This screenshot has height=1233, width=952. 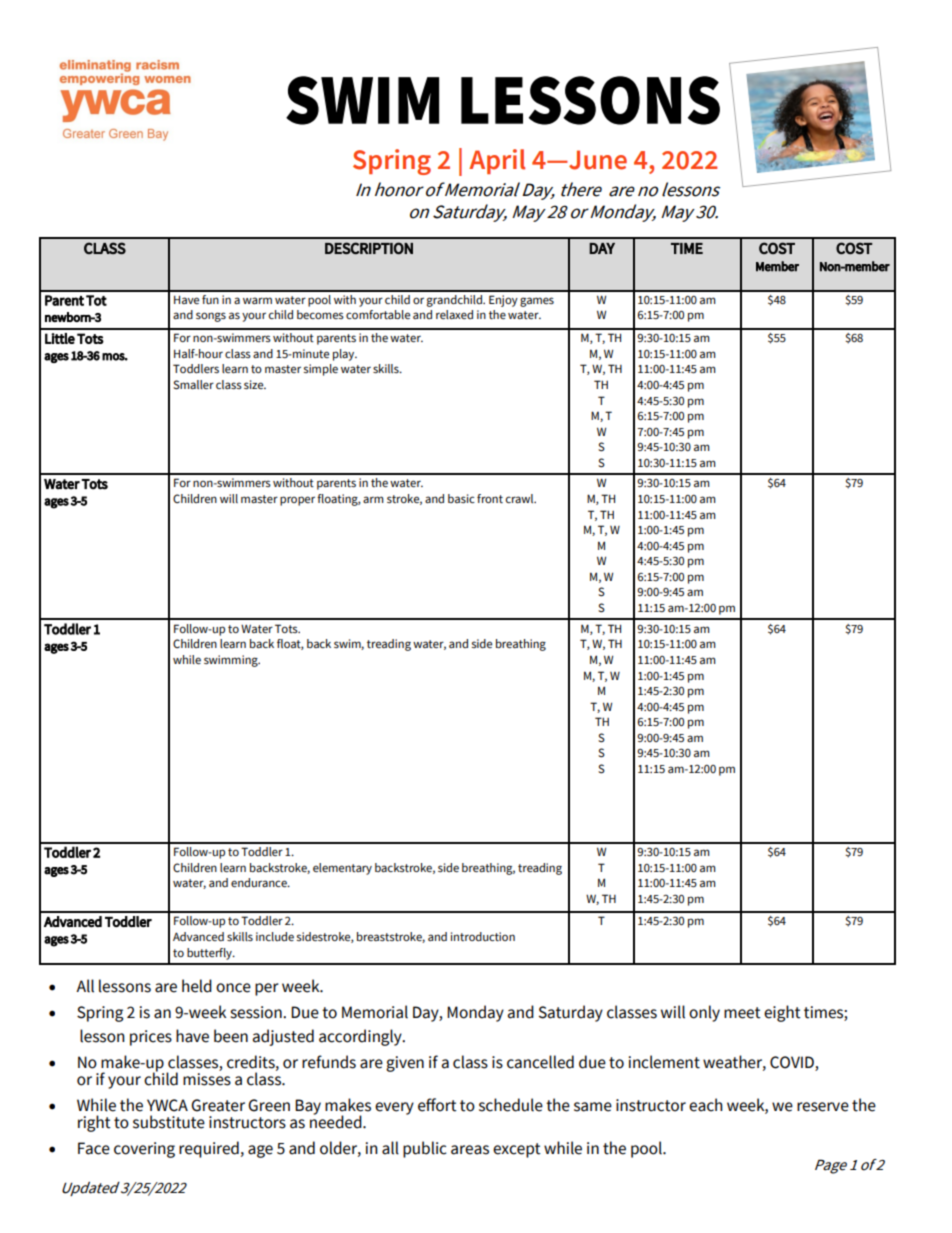 I want to click on substitute, so click(x=169, y=1122).
